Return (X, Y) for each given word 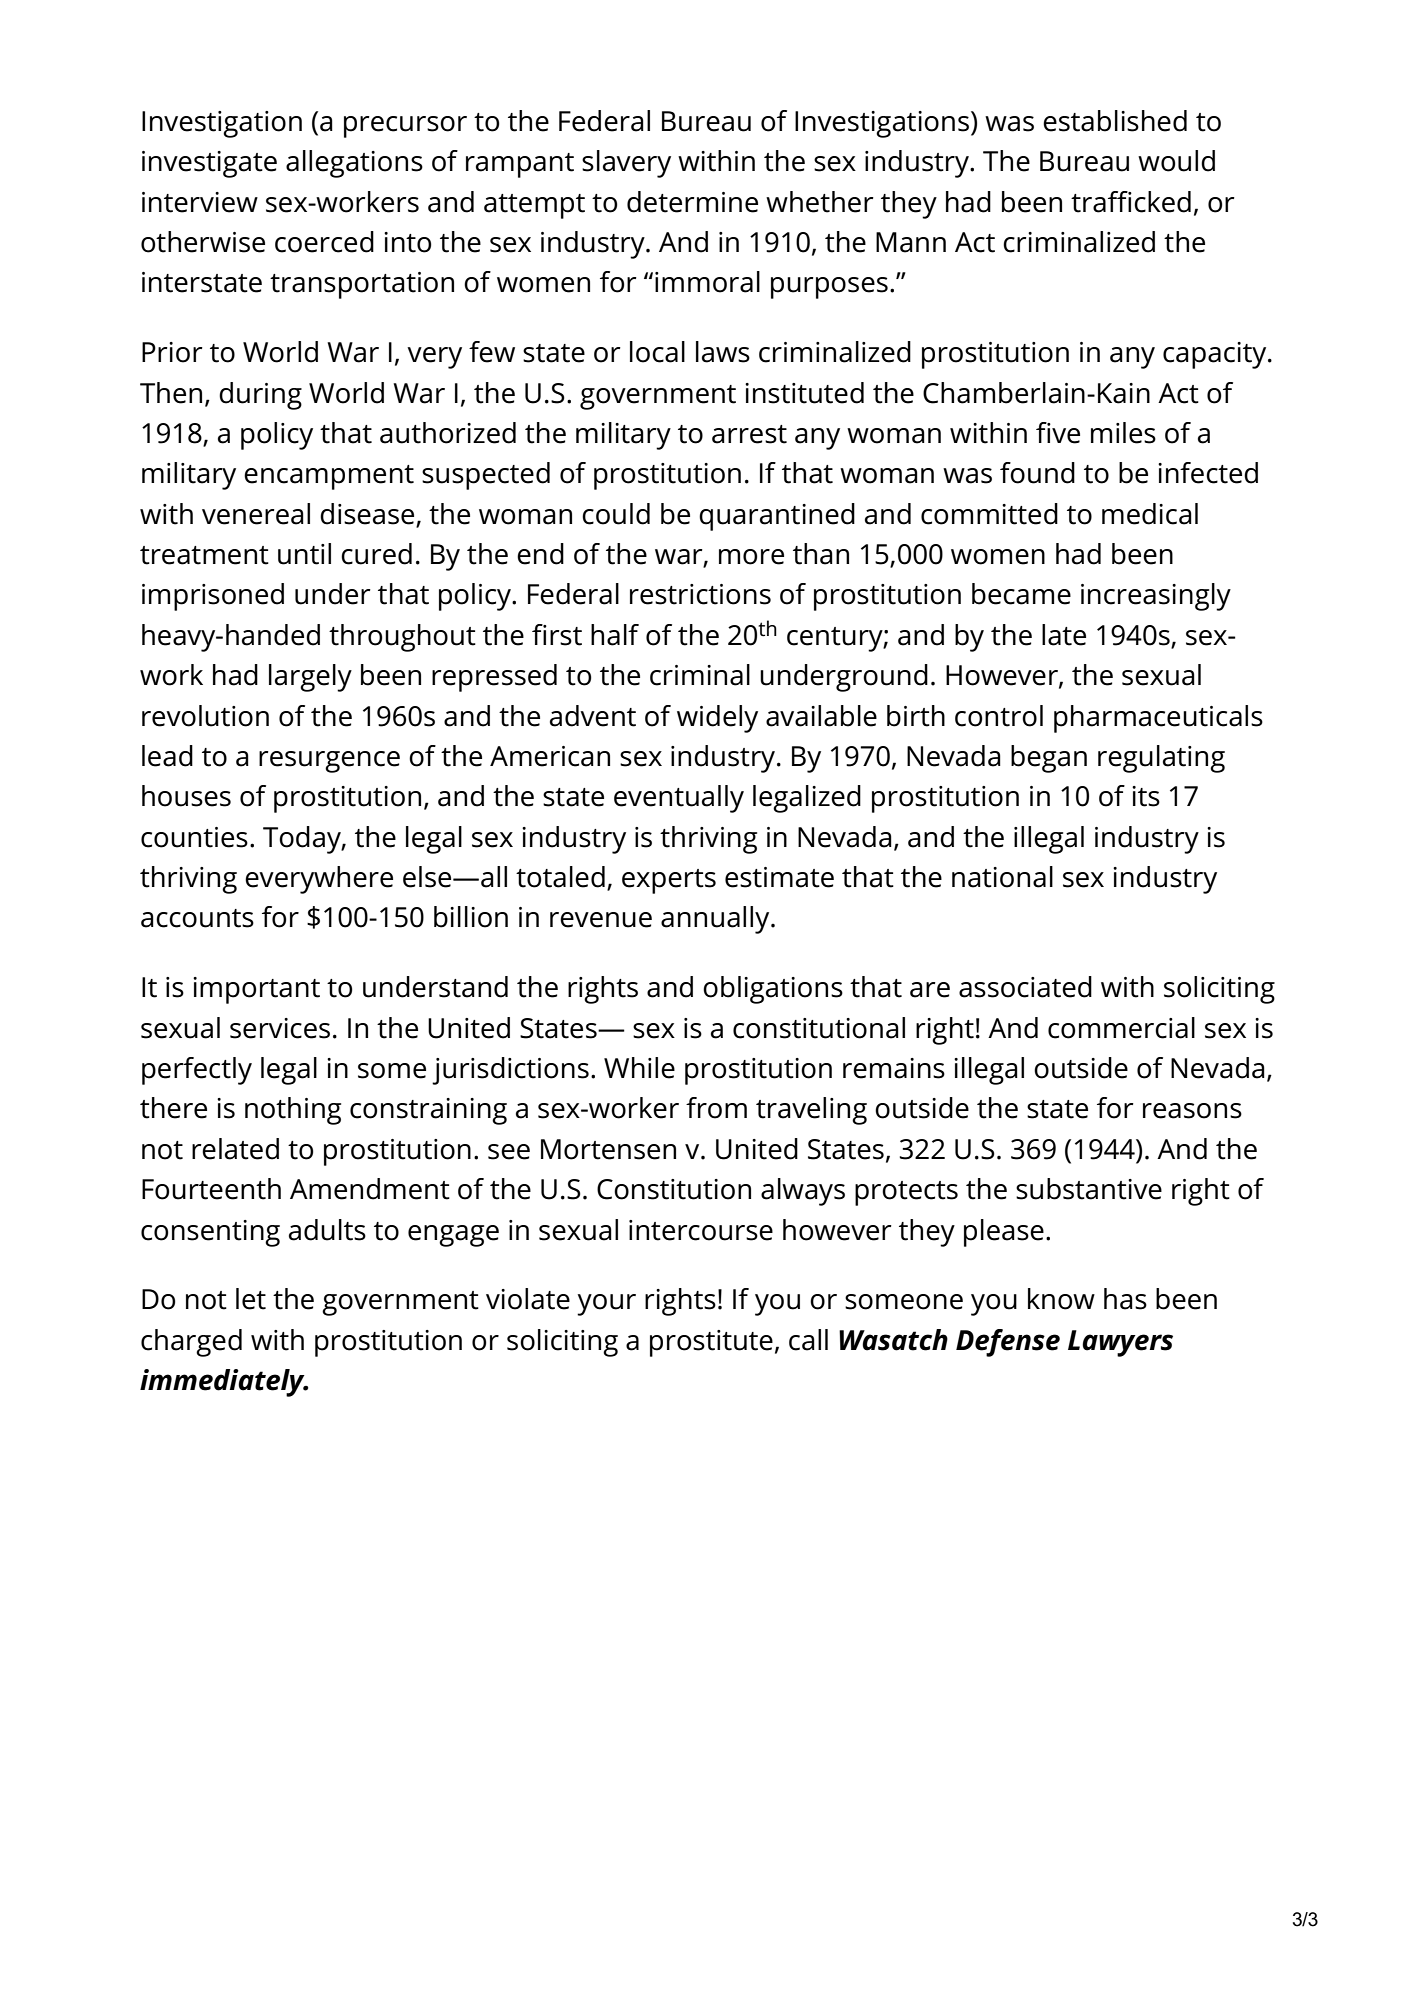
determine (692, 202)
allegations (354, 164)
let (251, 1299)
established (1115, 121)
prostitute (711, 1343)
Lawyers (1120, 1343)
